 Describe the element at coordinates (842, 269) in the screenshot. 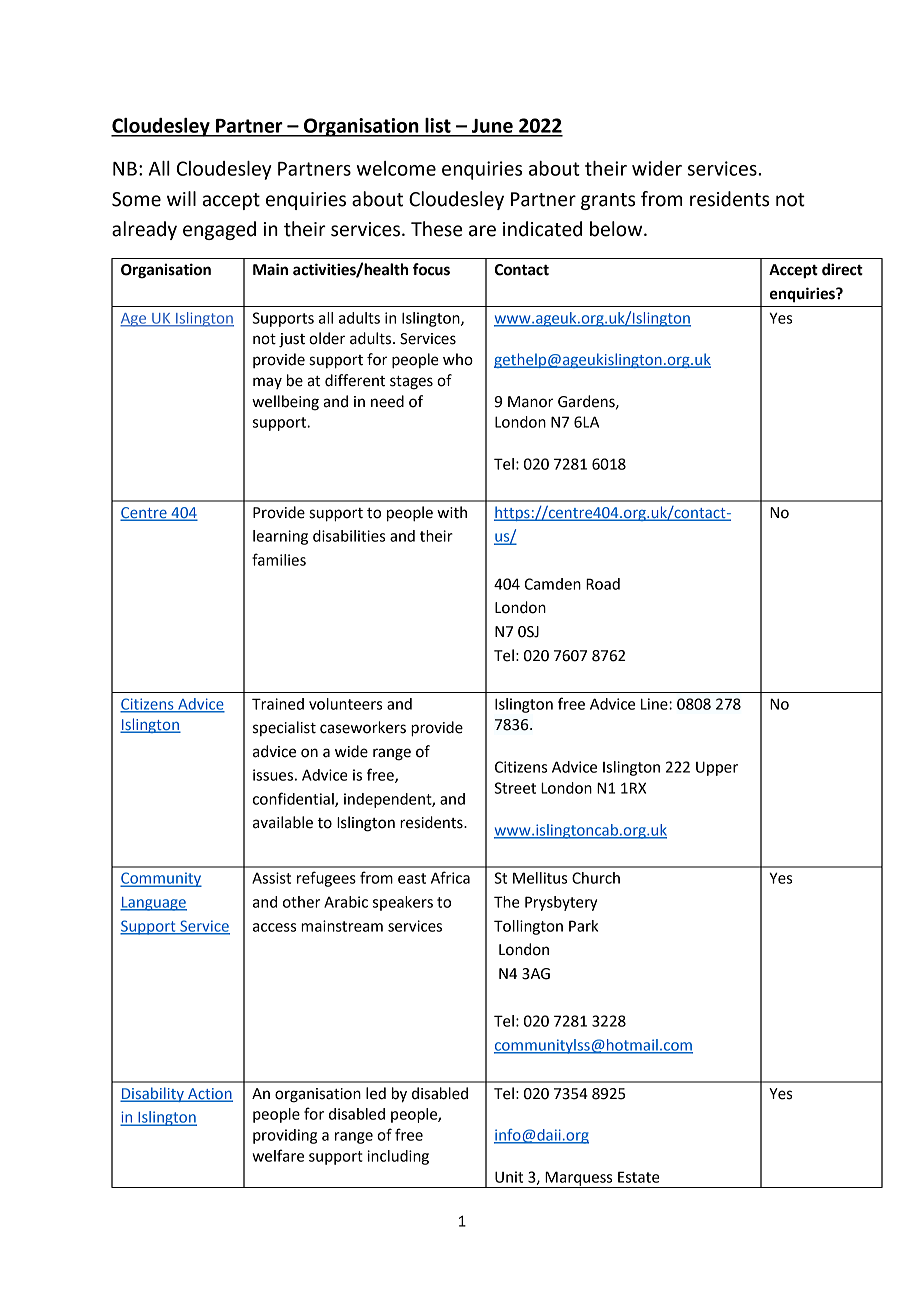

I see `direct` at that location.
